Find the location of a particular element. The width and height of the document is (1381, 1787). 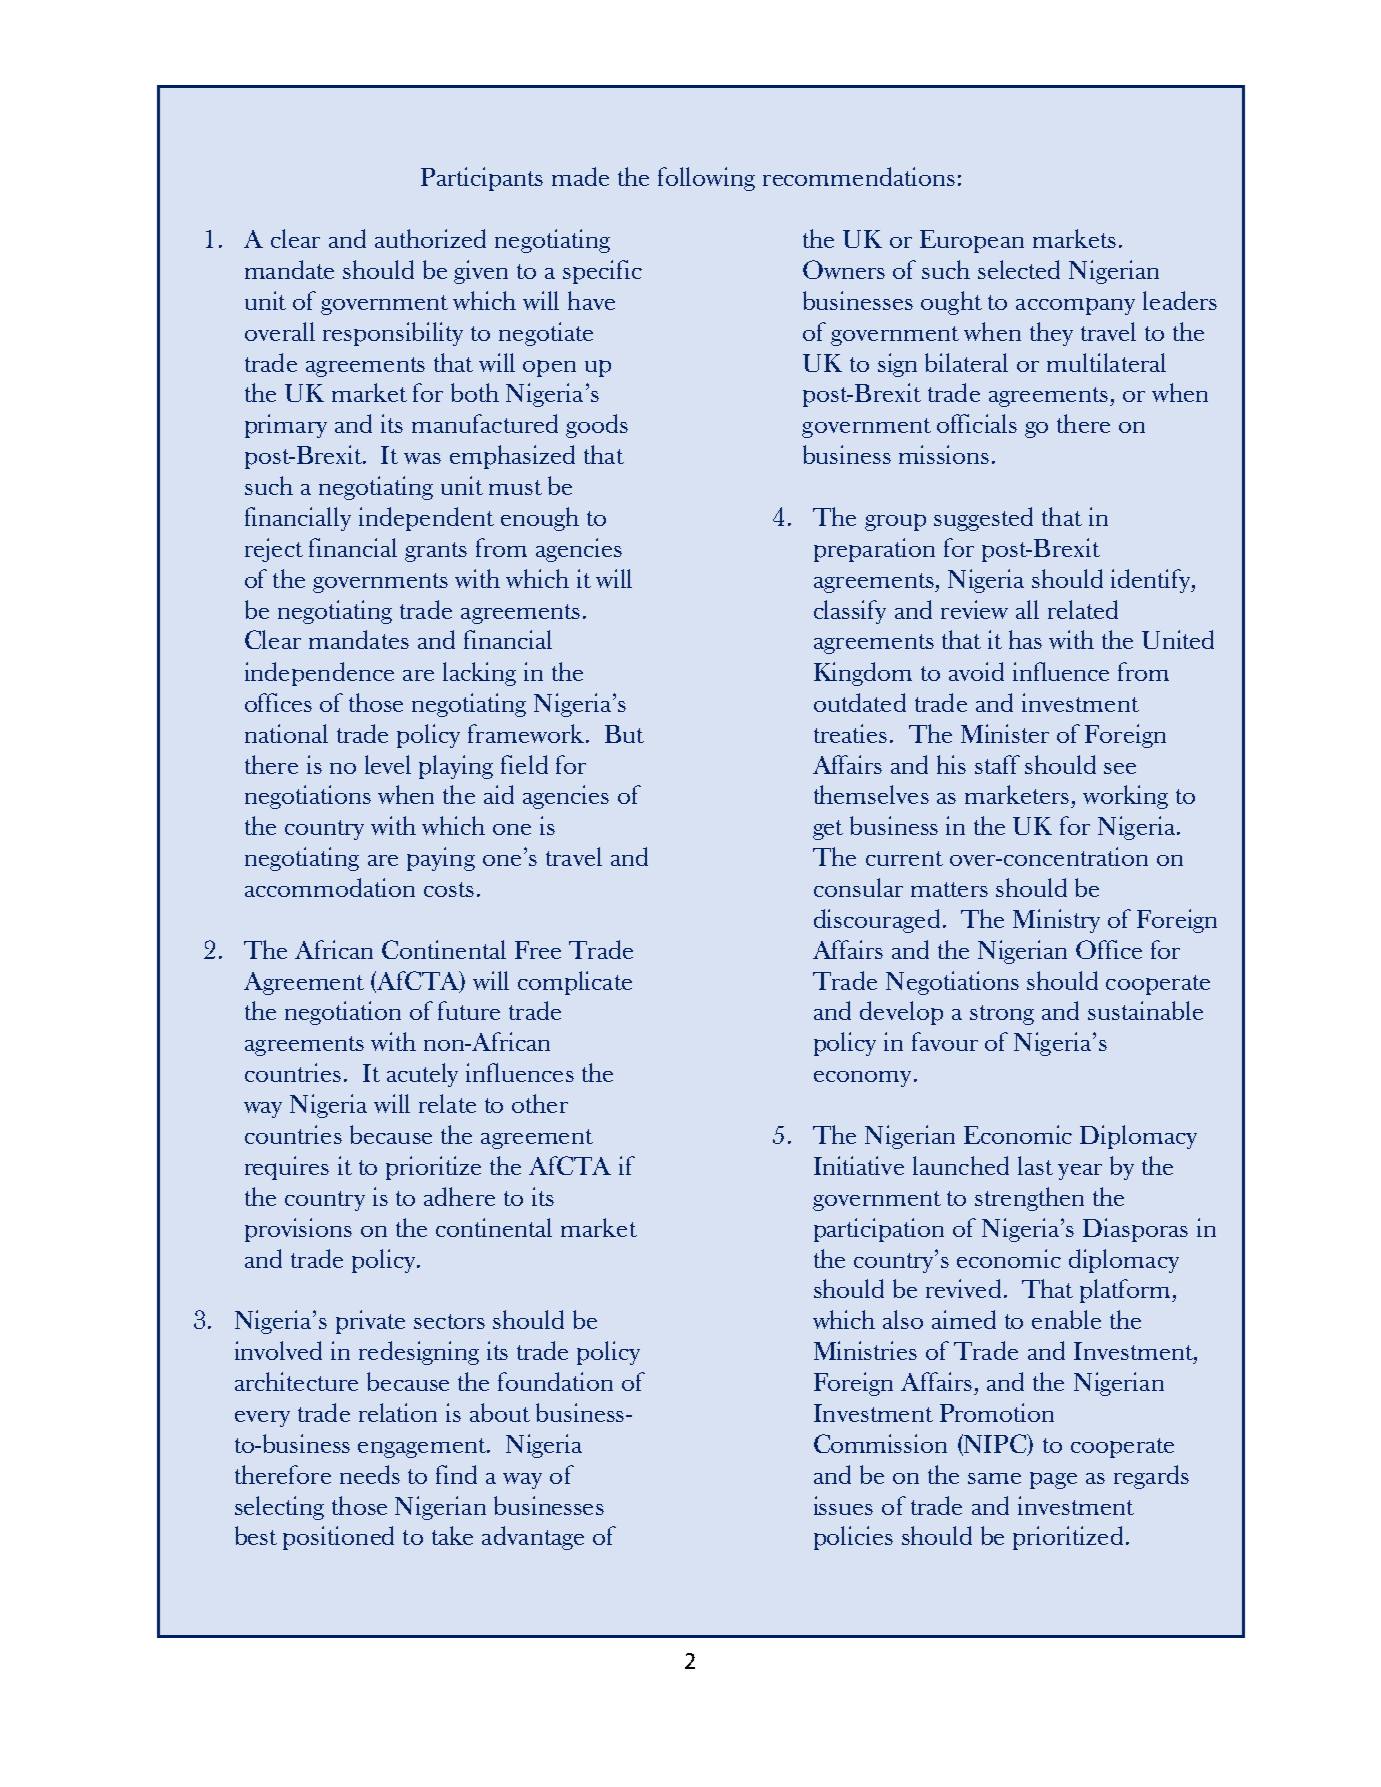

needs is located at coordinates (370, 1474).
